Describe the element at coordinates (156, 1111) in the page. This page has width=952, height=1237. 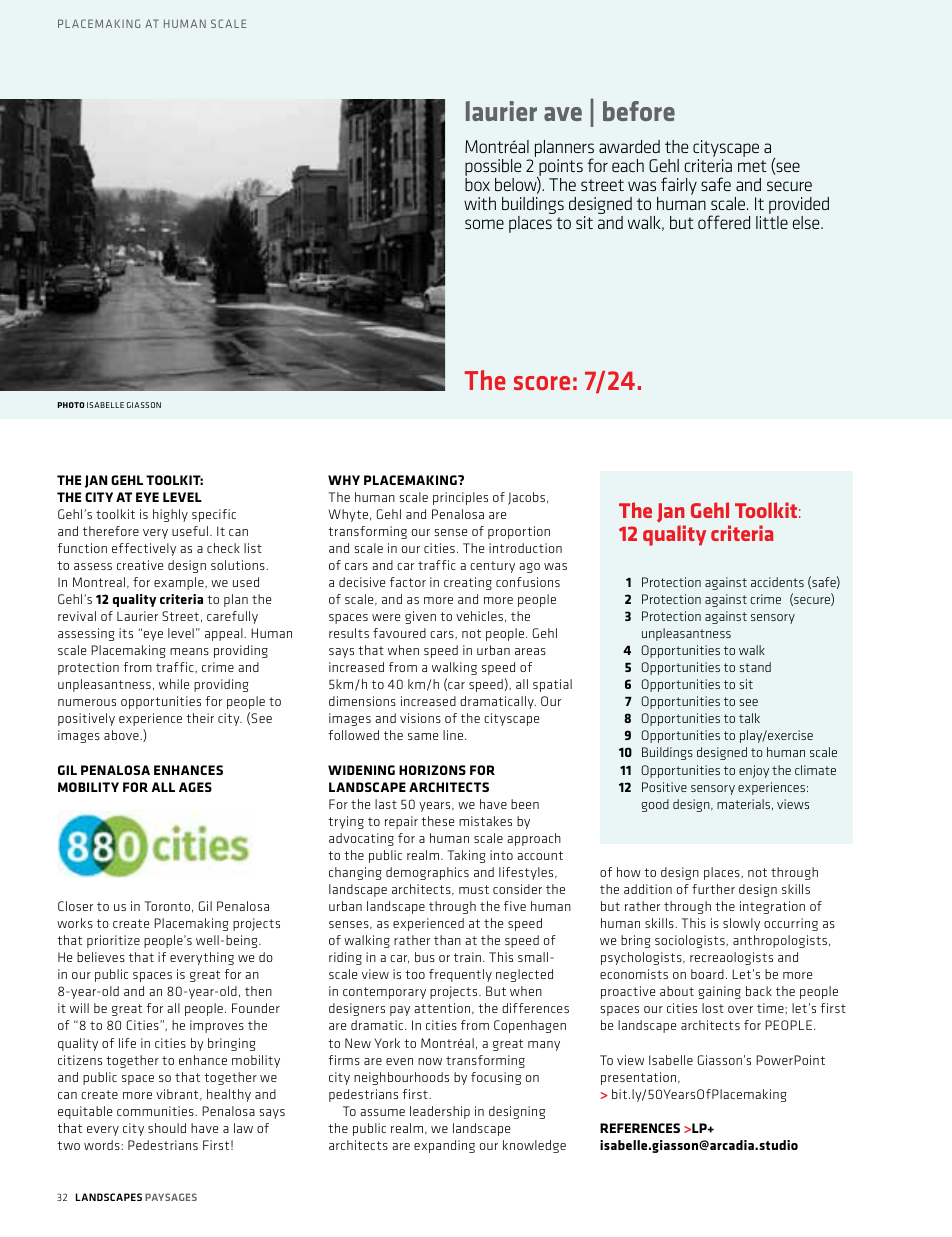
I see `communities` at that location.
